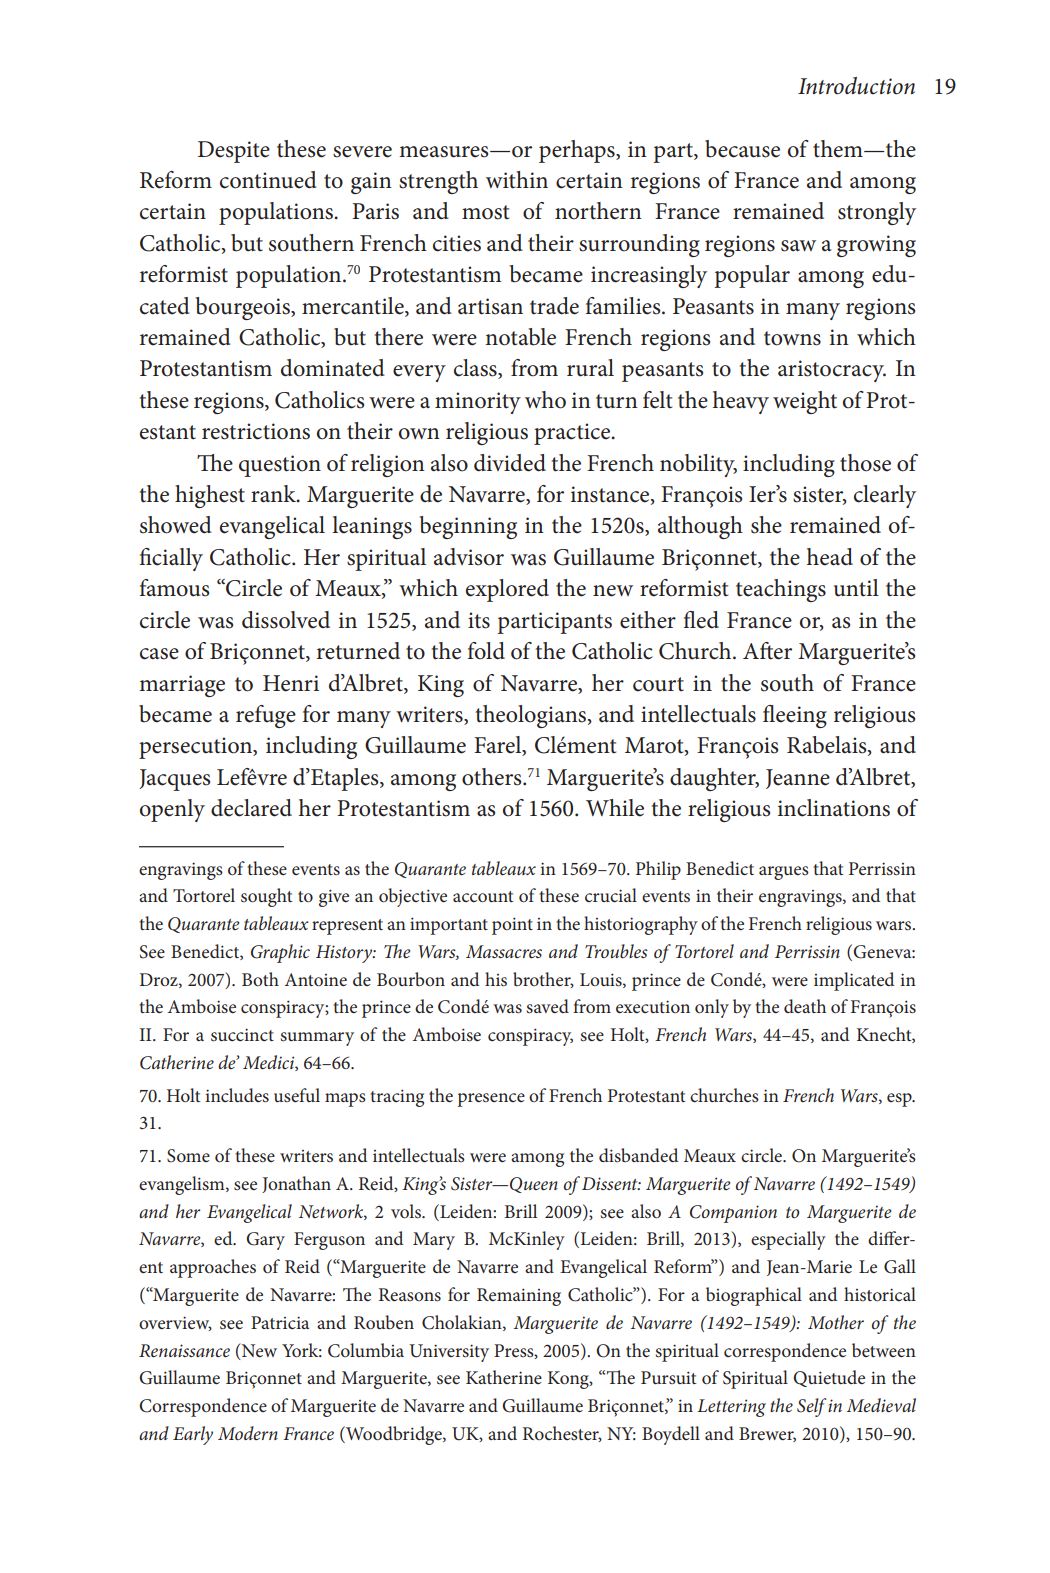  I want to click on Introduction, so click(856, 86).
